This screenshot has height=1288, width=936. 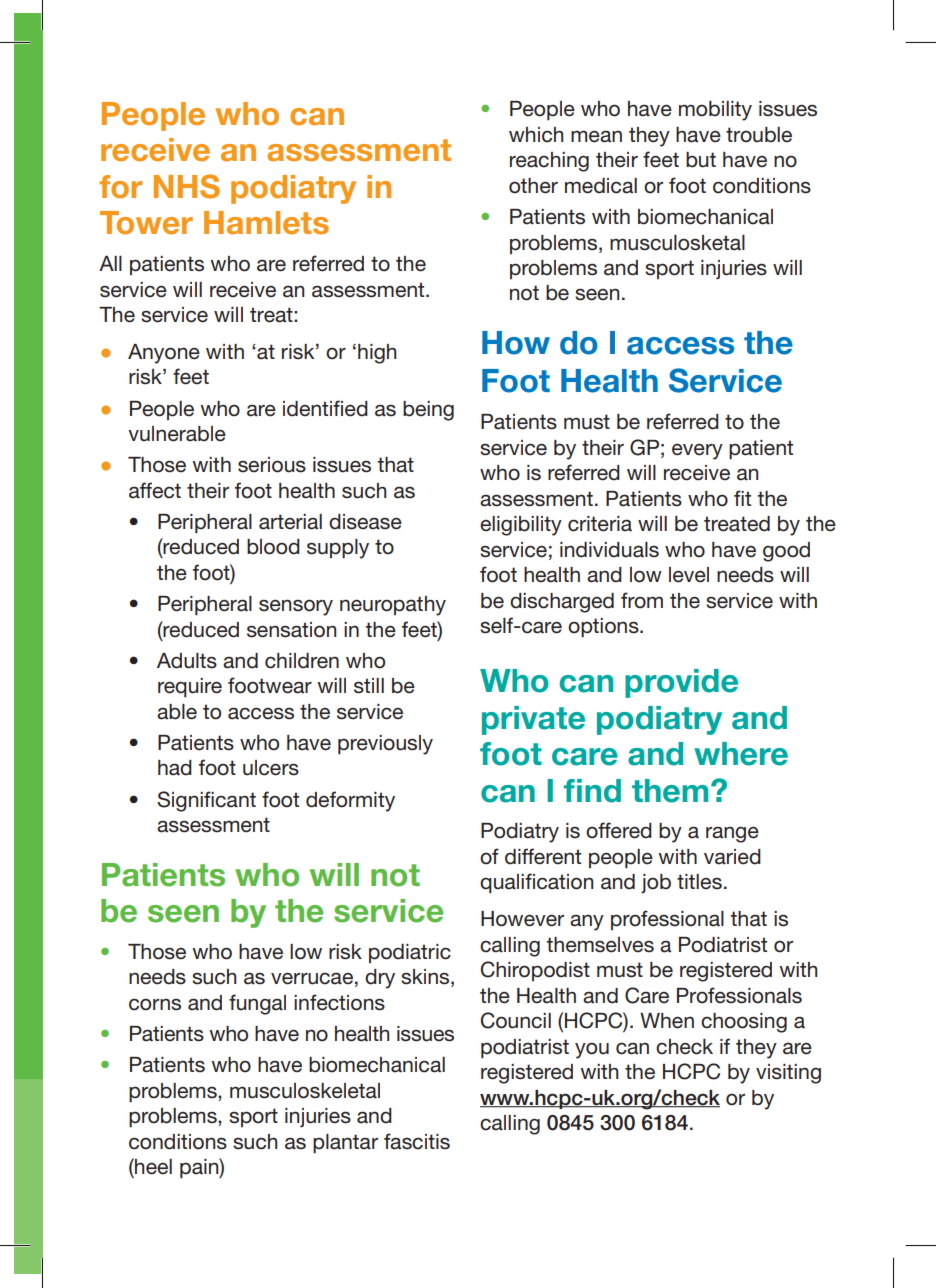 What do you see at coordinates (187, 186) in the screenshot?
I see `NHS` at bounding box center [187, 186].
